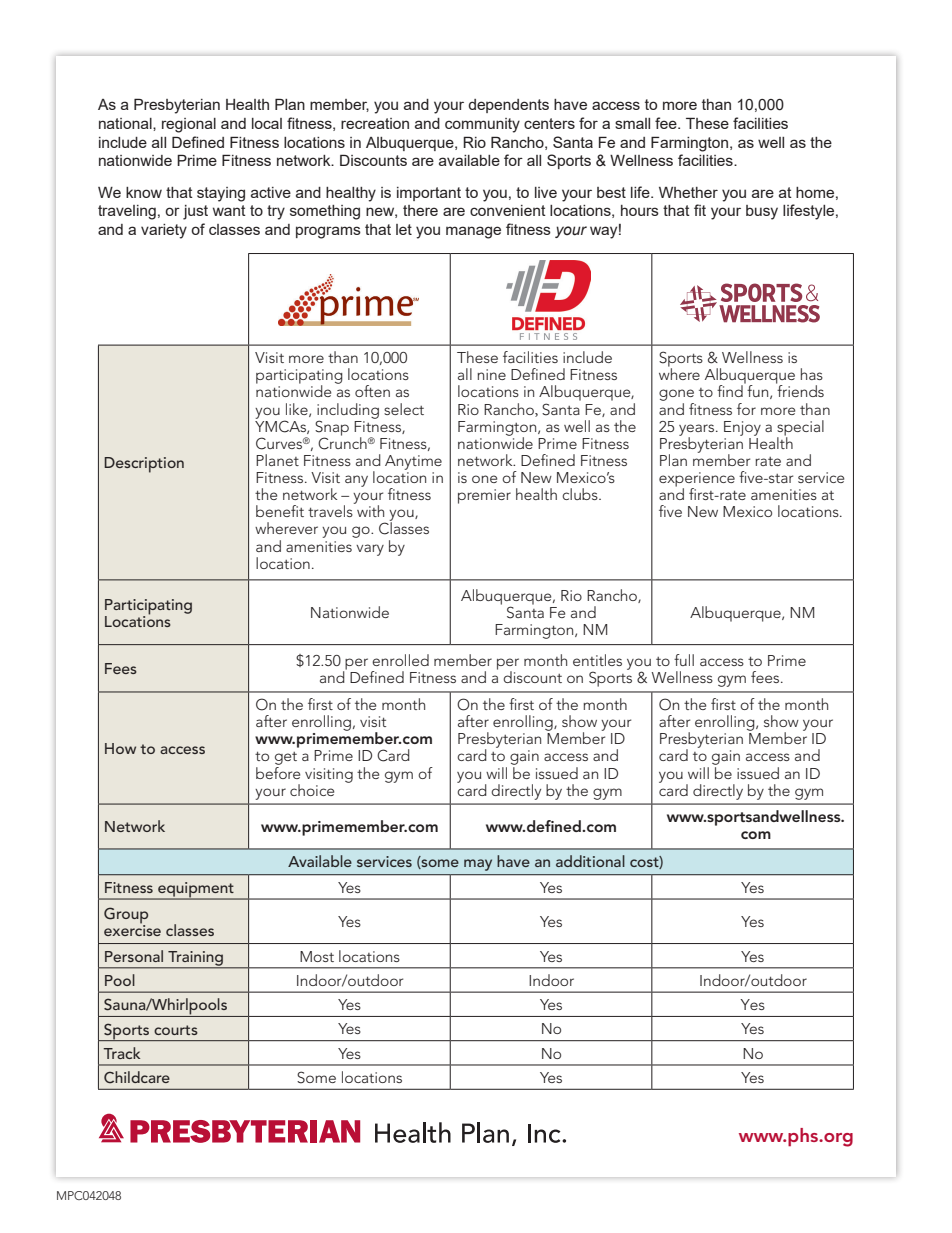 This image has height=1233, width=952. Describe the element at coordinates (688, 192) in the image. I see `Whether` at that location.
